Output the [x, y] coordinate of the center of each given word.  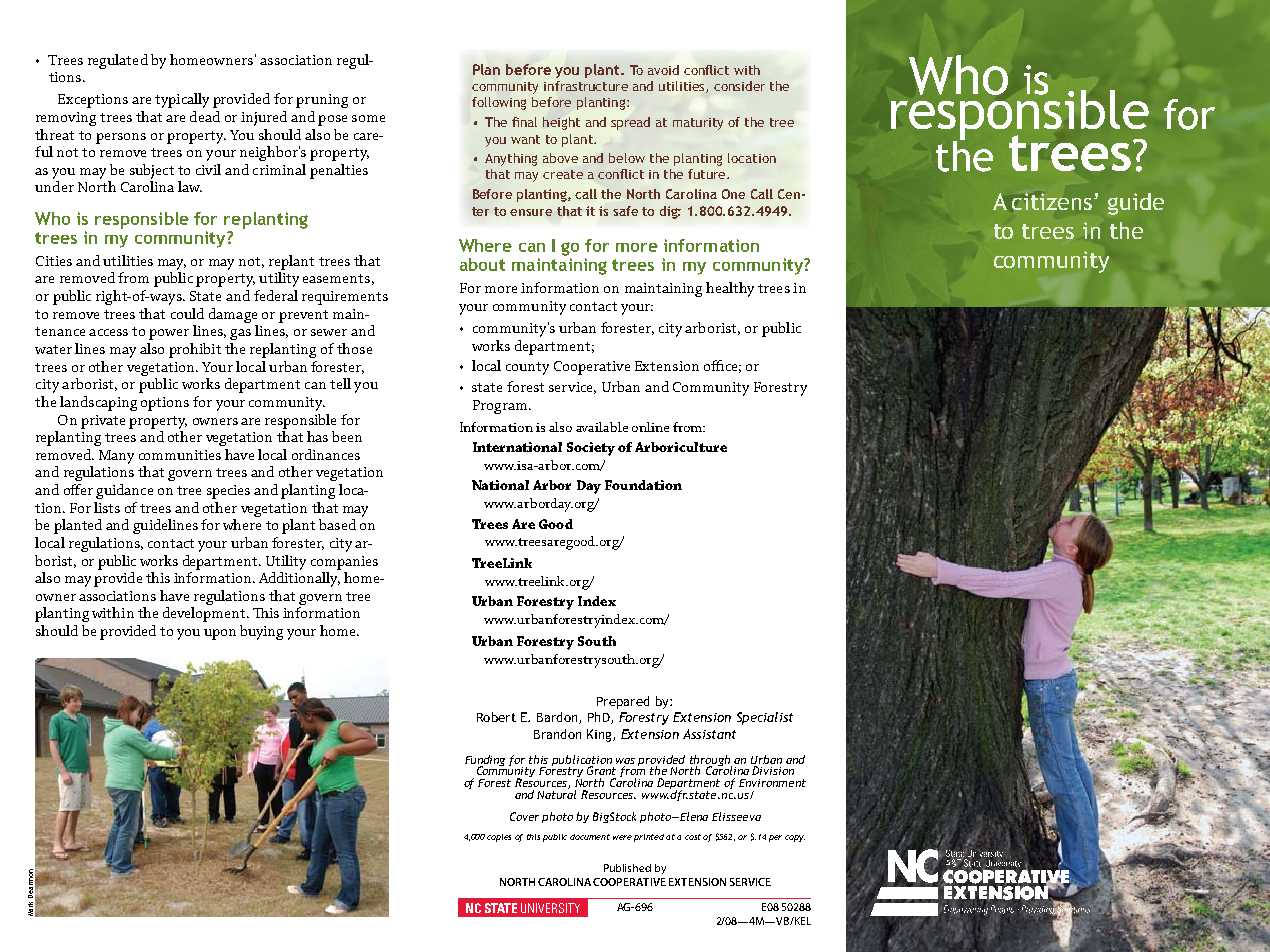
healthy [730, 289]
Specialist [765, 718]
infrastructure [586, 86]
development [205, 614]
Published [627, 868]
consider [739, 86]
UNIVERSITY [550, 908]
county [527, 368]
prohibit [195, 350]
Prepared [623, 702]
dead [205, 116]
